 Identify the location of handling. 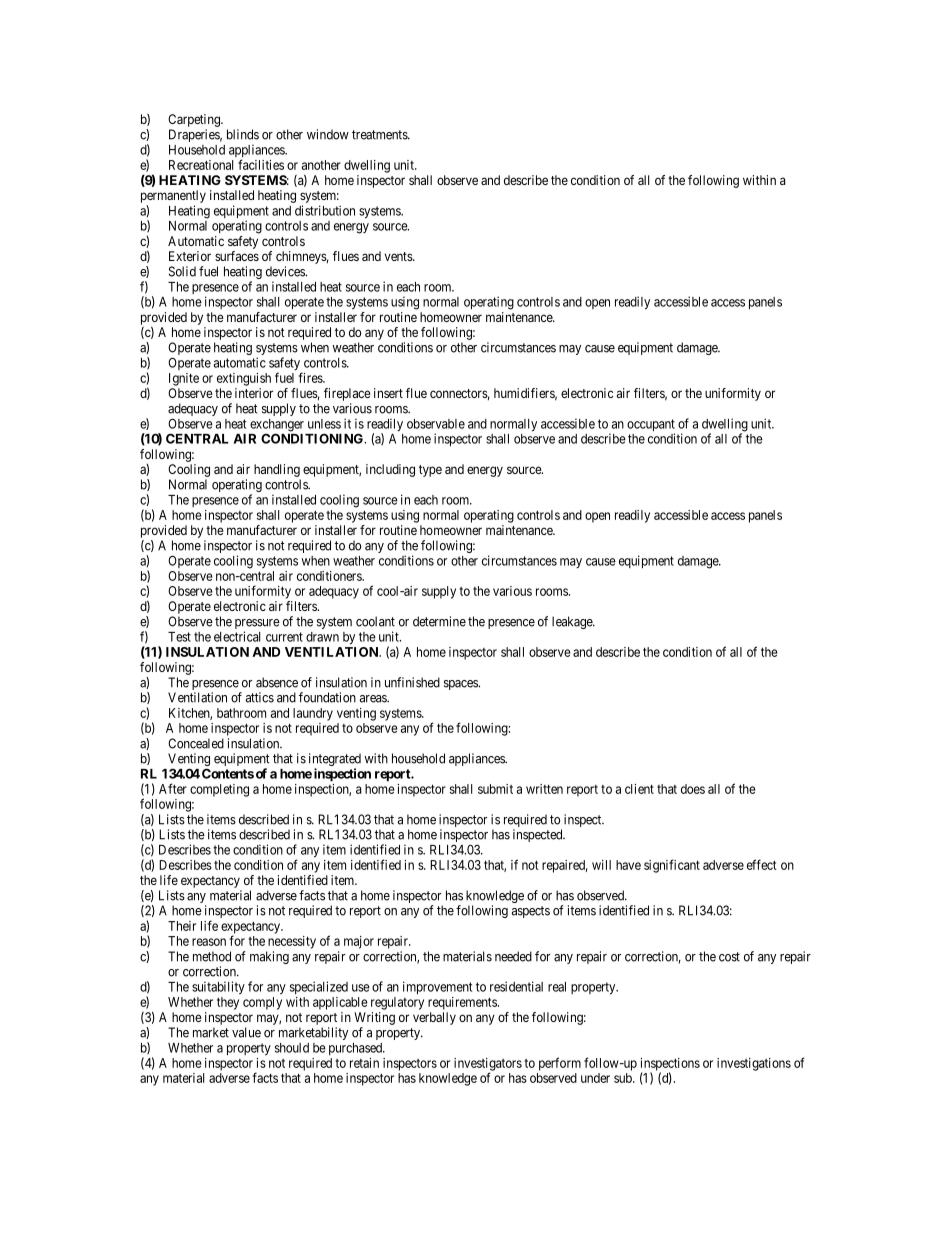
(277, 470).
